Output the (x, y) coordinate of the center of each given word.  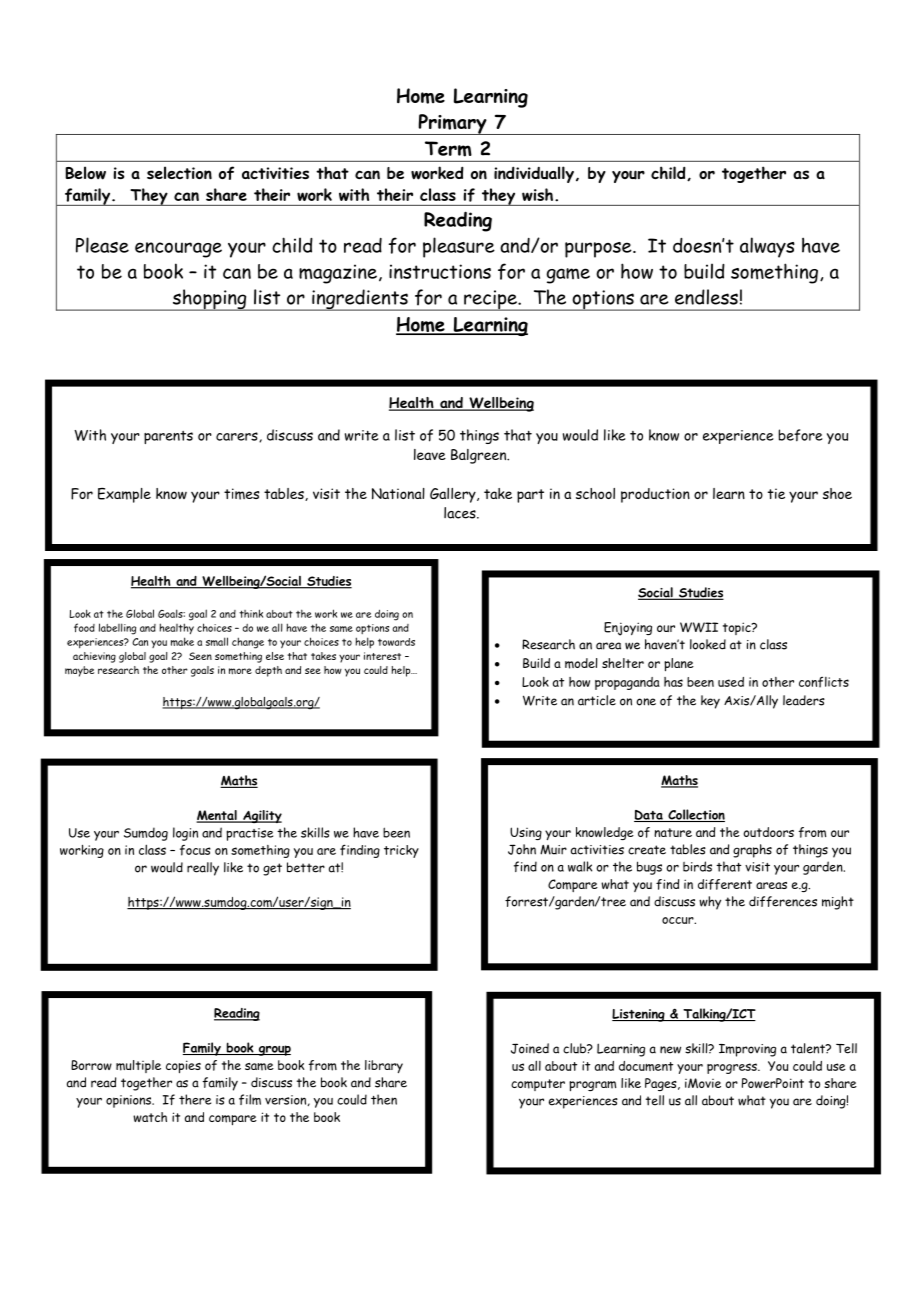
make (182, 641)
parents (168, 437)
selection (179, 173)
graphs (752, 851)
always (767, 247)
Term (448, 149)
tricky (401, 851)
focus (195, 850)
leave (430, 454)
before (800, 435)
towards (396, 642)
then (384, 1099)
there (195, 1099)
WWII (699, 627)
